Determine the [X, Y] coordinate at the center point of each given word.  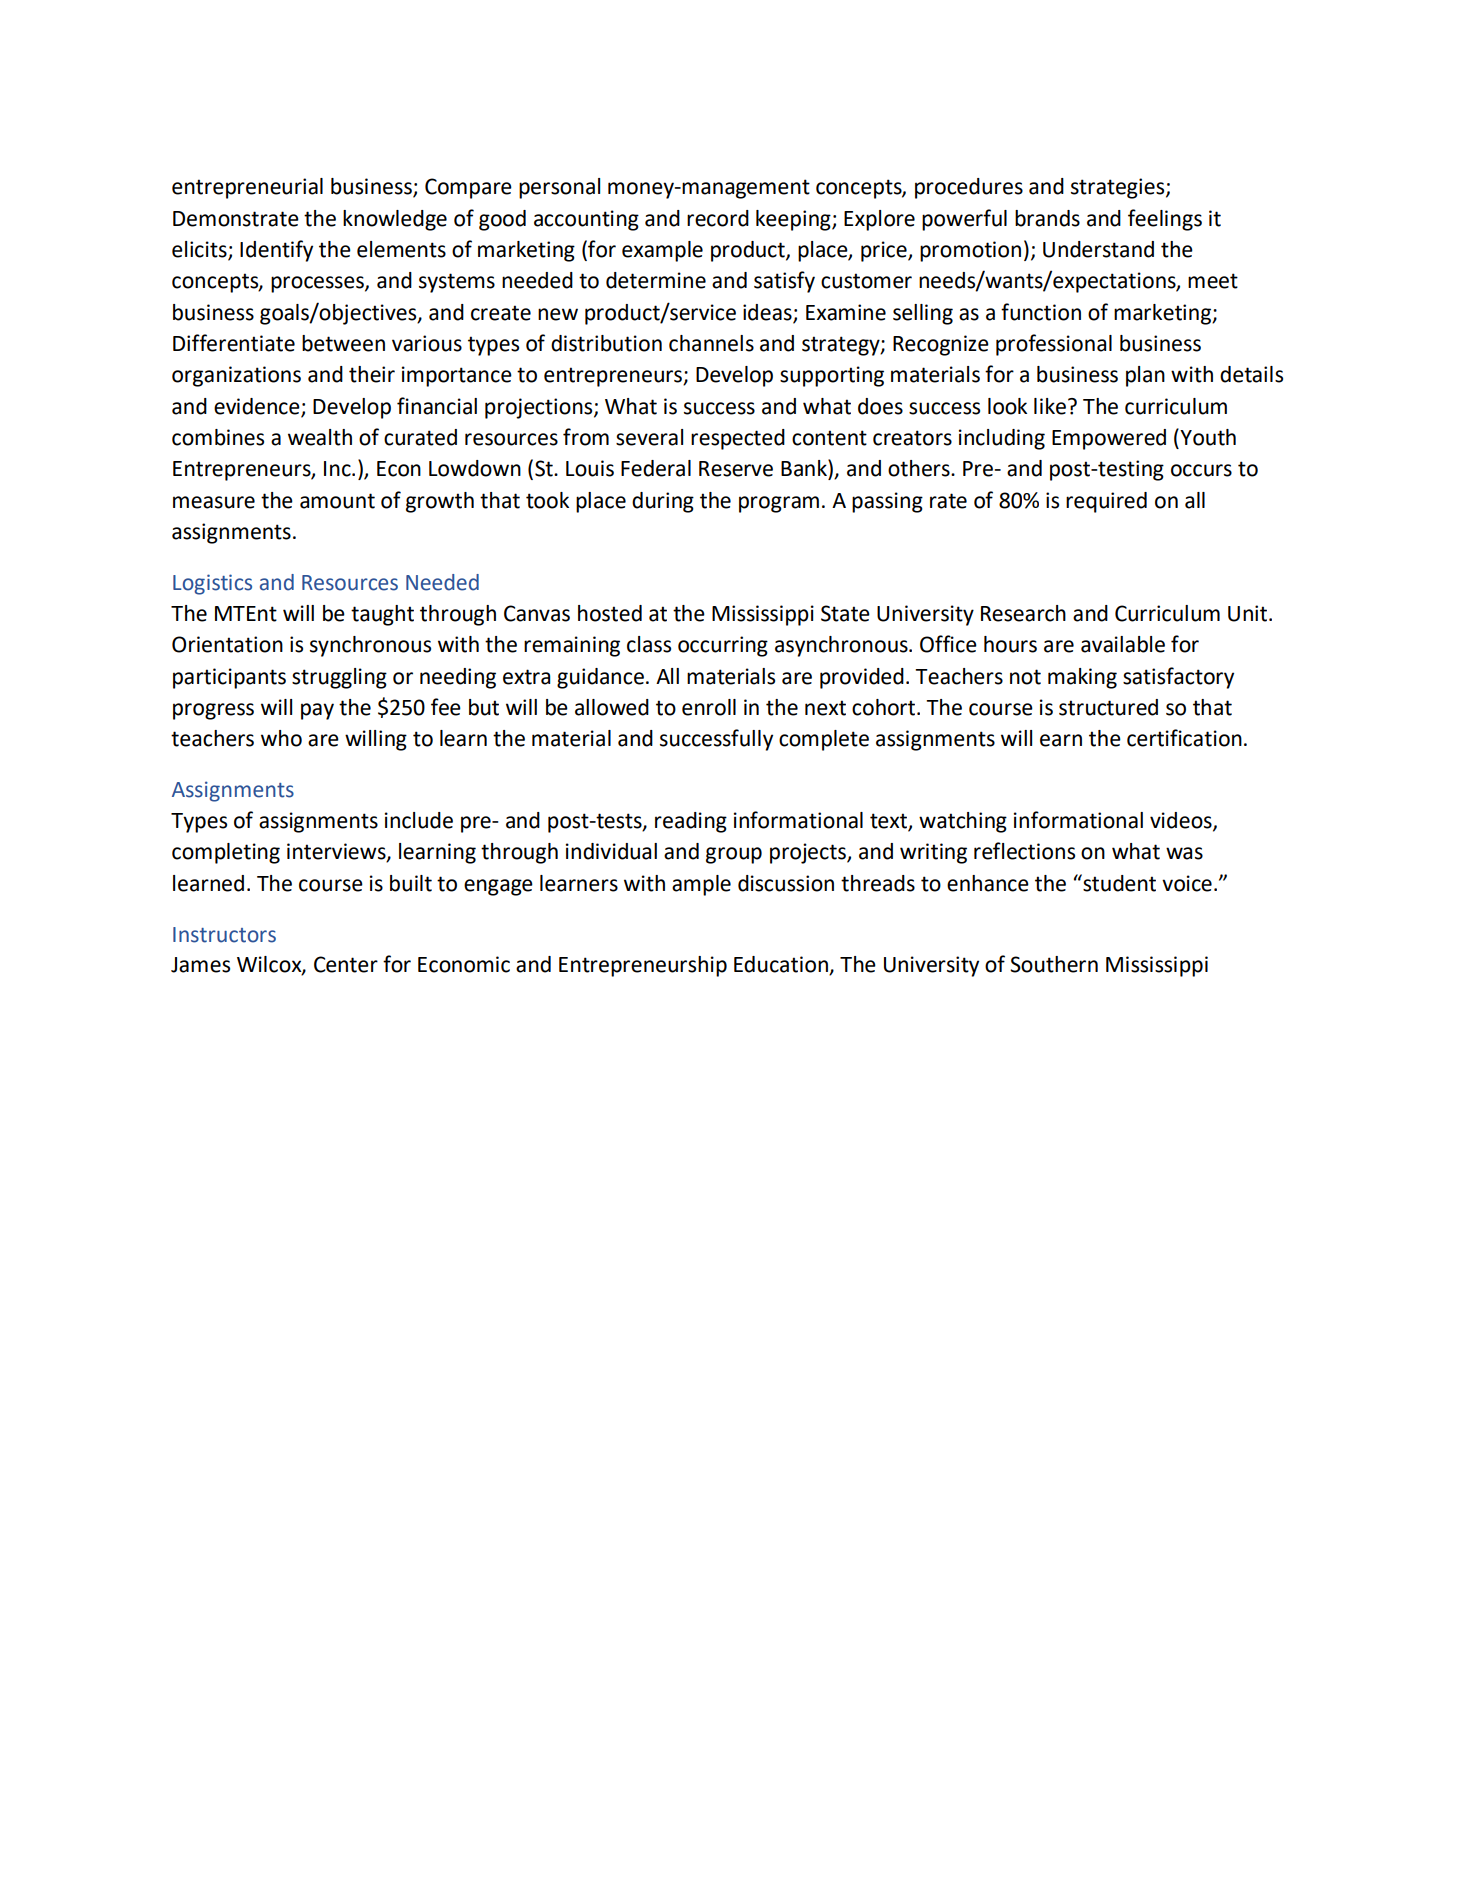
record [718, 218]
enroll [709, 707]
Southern [1054, 964]
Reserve [736, 469]
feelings [1165, 220]
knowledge [395, 220]
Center [346, 964]
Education [782, 965]
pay [317, 711]
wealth [320, 437]
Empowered [1109, 439]
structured [1108, 707]
